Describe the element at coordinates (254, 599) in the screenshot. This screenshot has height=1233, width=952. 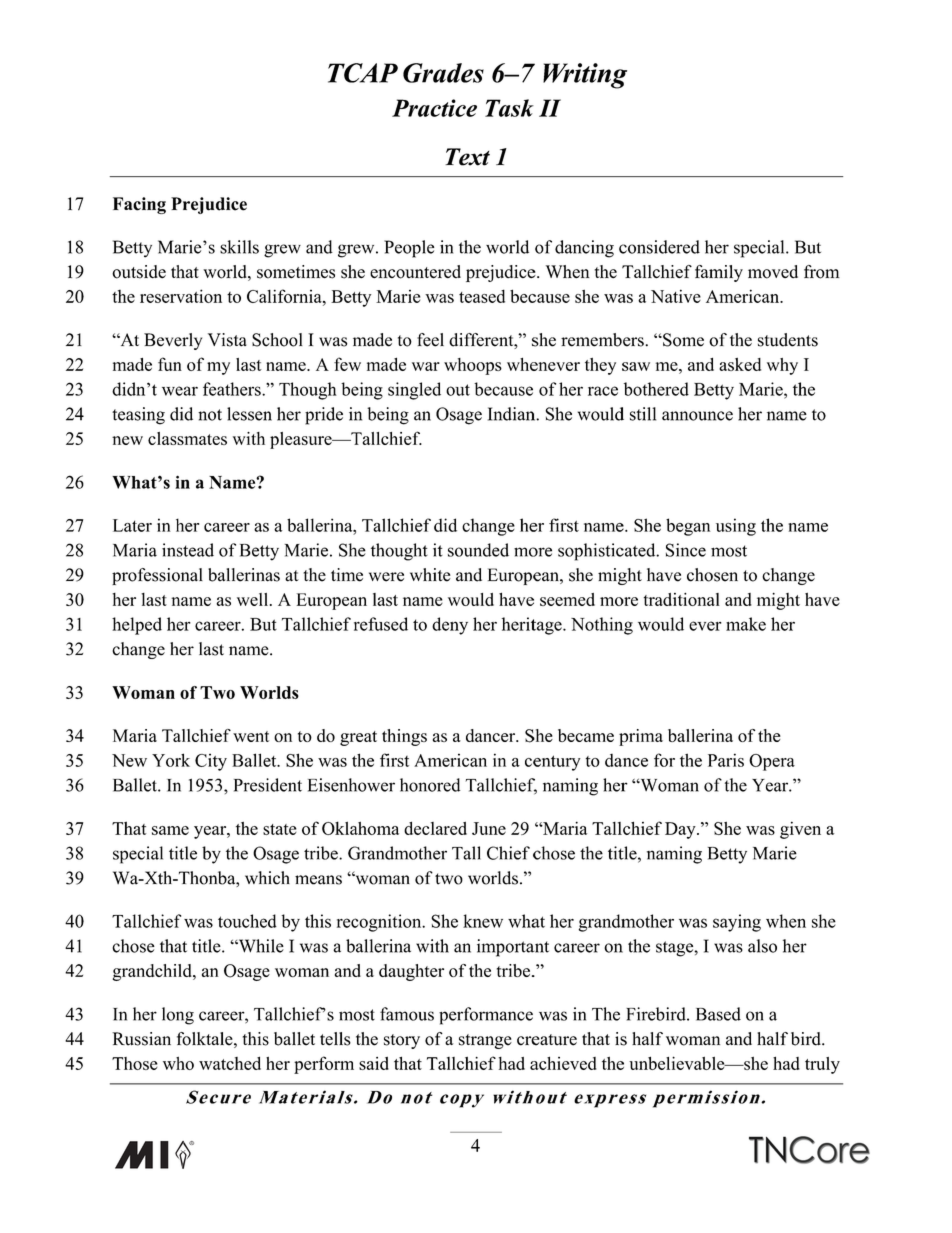
I see `well` at that location.
